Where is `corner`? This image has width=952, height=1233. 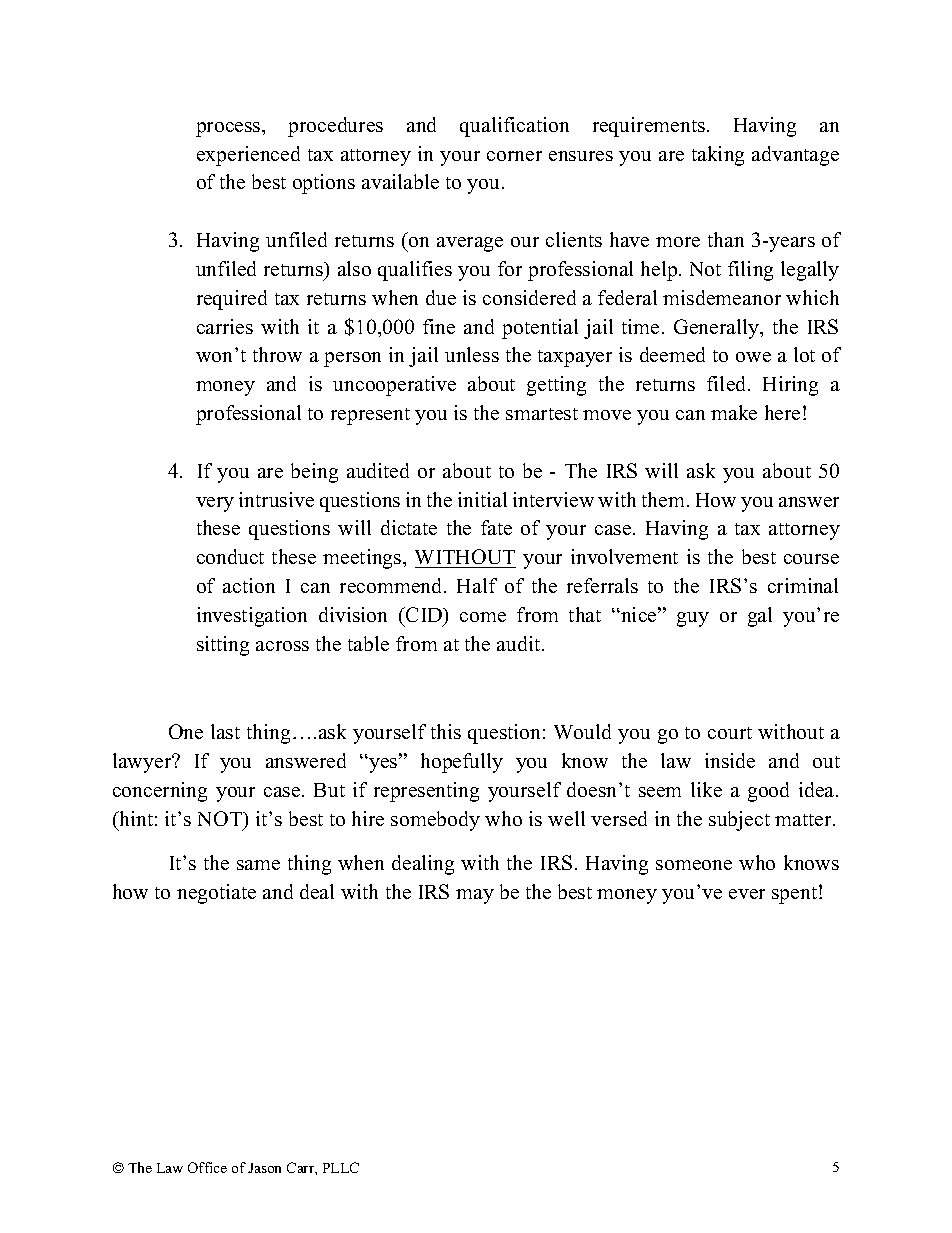 corner is located at coordinates (514, 156).
